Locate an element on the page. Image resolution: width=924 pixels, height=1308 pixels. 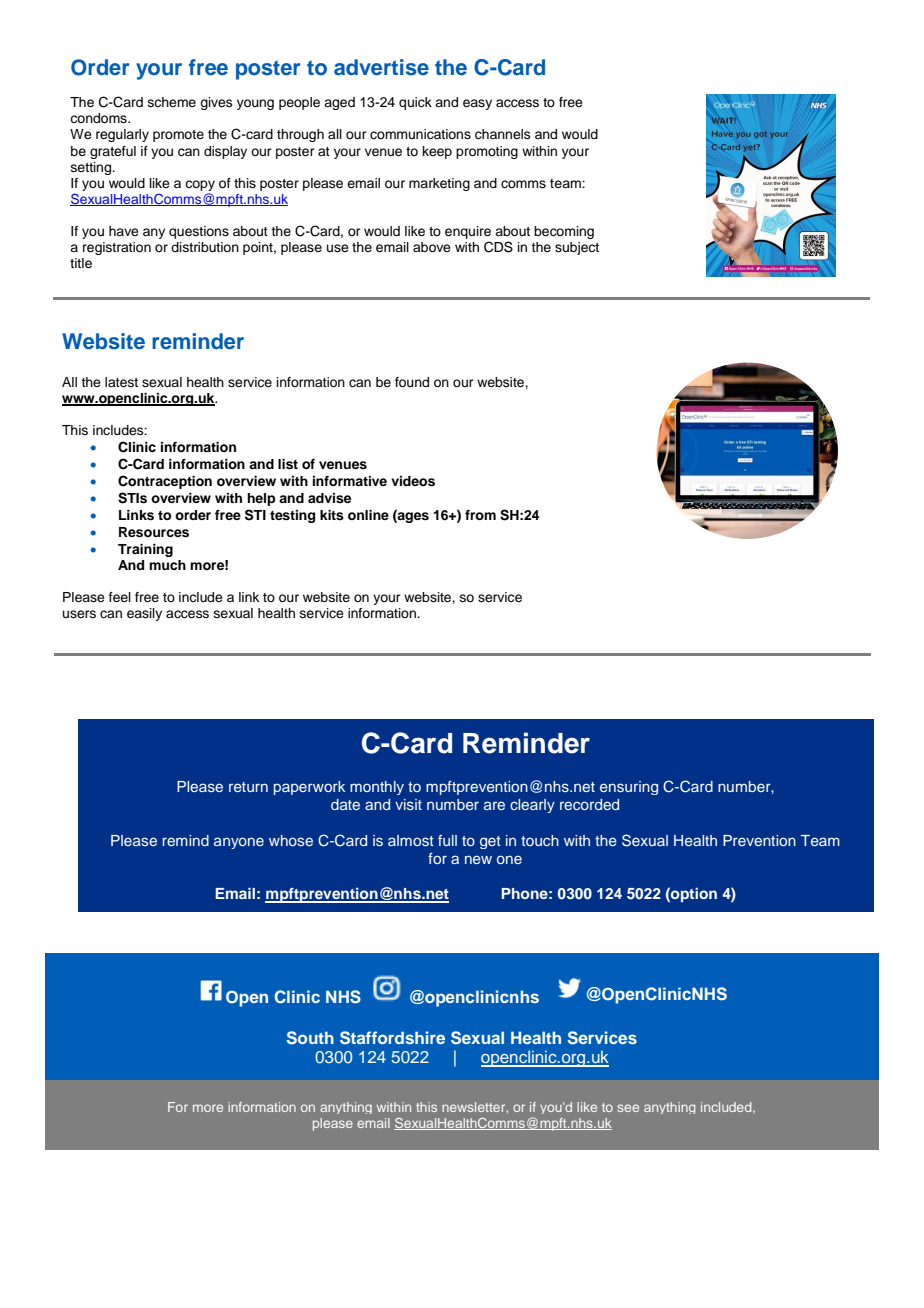
South is located at coordinates (310, 1038).
